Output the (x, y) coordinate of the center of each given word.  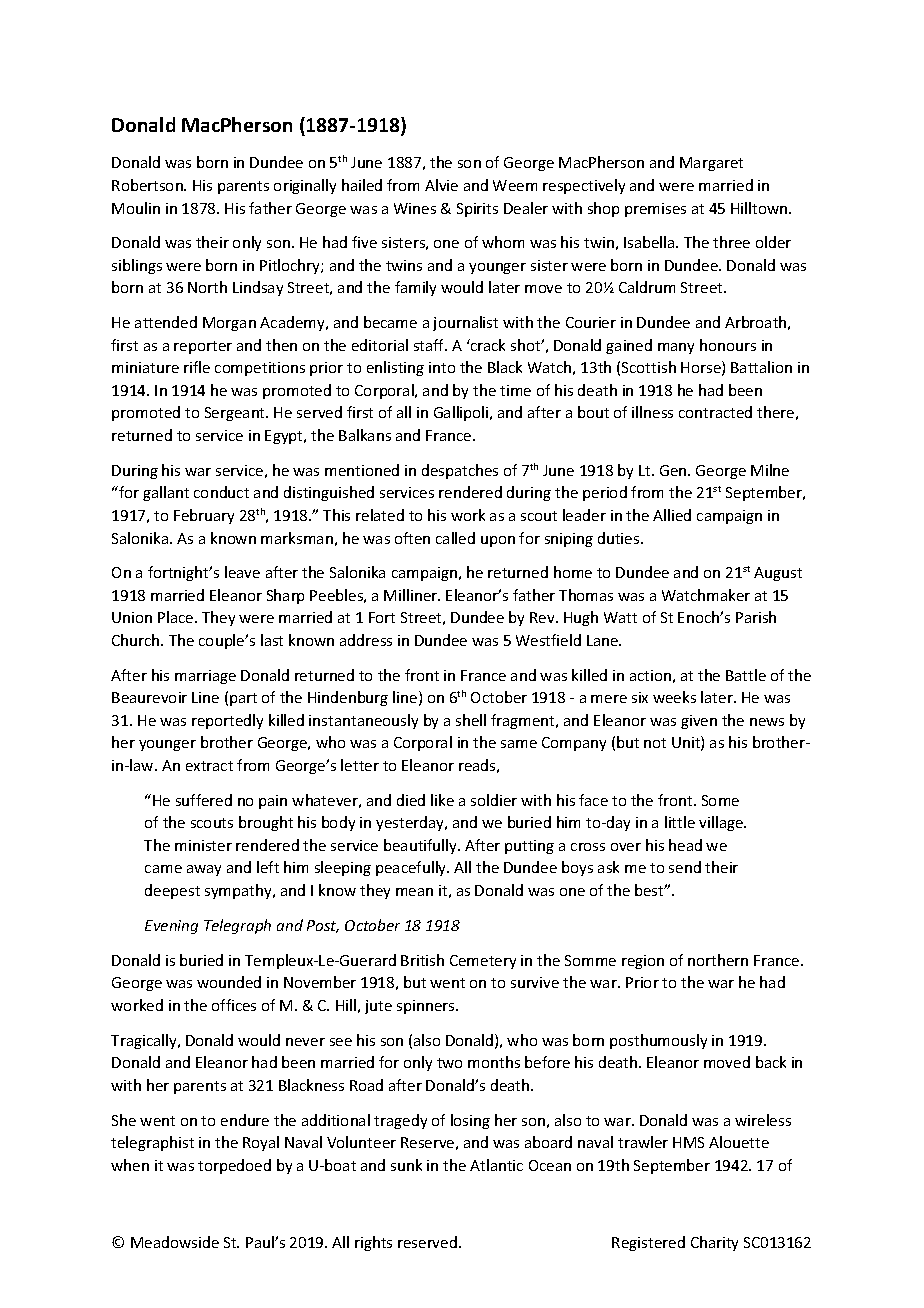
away (204, 870)
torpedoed (234, 1166)
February (204, 516)
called (455, 538)
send (685, 867)
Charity (714, 1243)
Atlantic (496, 1165)
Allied (672, 515)
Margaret (711, 164)
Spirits (477, 210)
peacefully (412, 868)
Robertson (148, 185)
